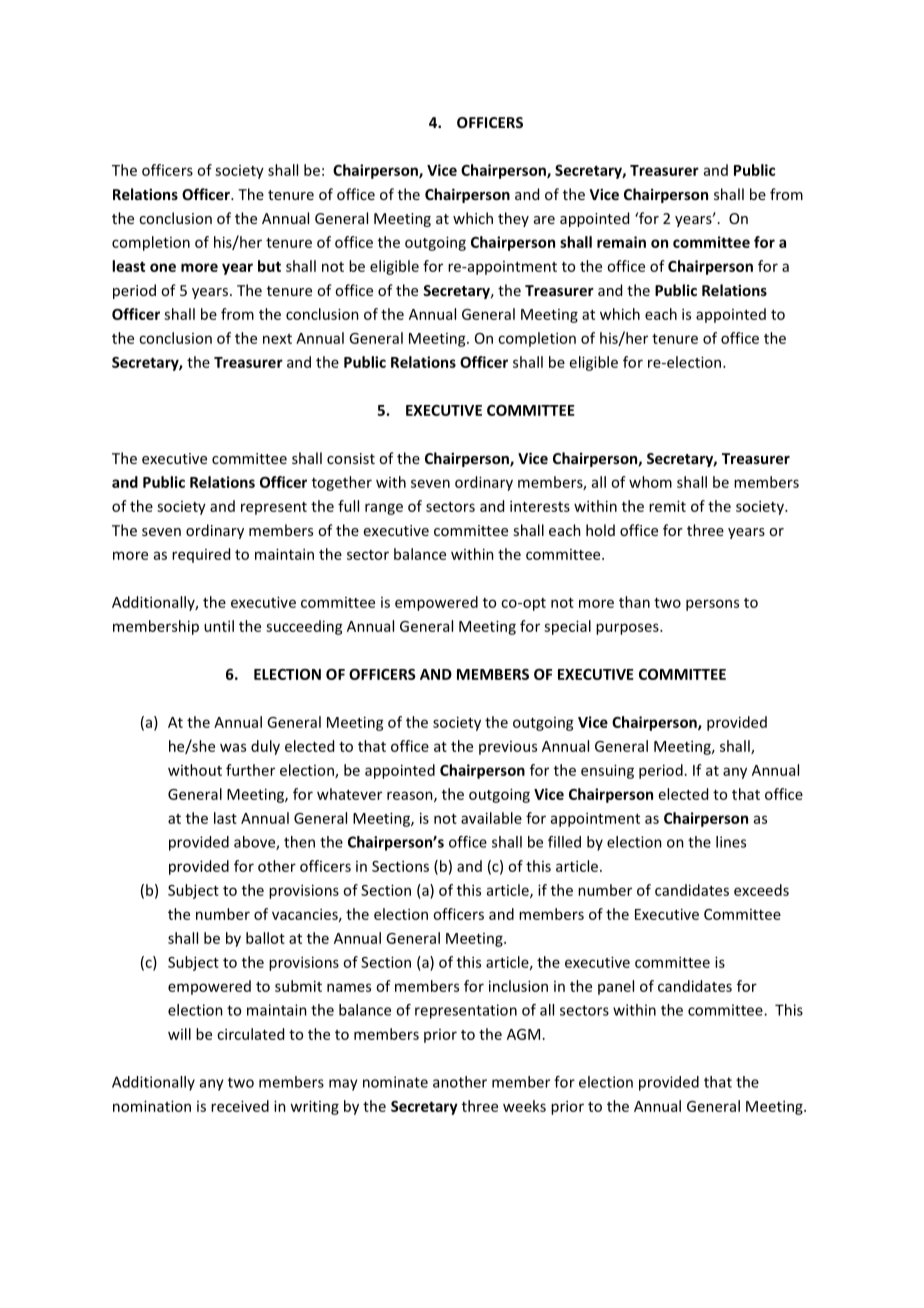 The width and height of the image is (924, 1308). What do you see at coordinates (395, 1082) in the image?
I see `nominate` at bounding box center [395, 1082].
